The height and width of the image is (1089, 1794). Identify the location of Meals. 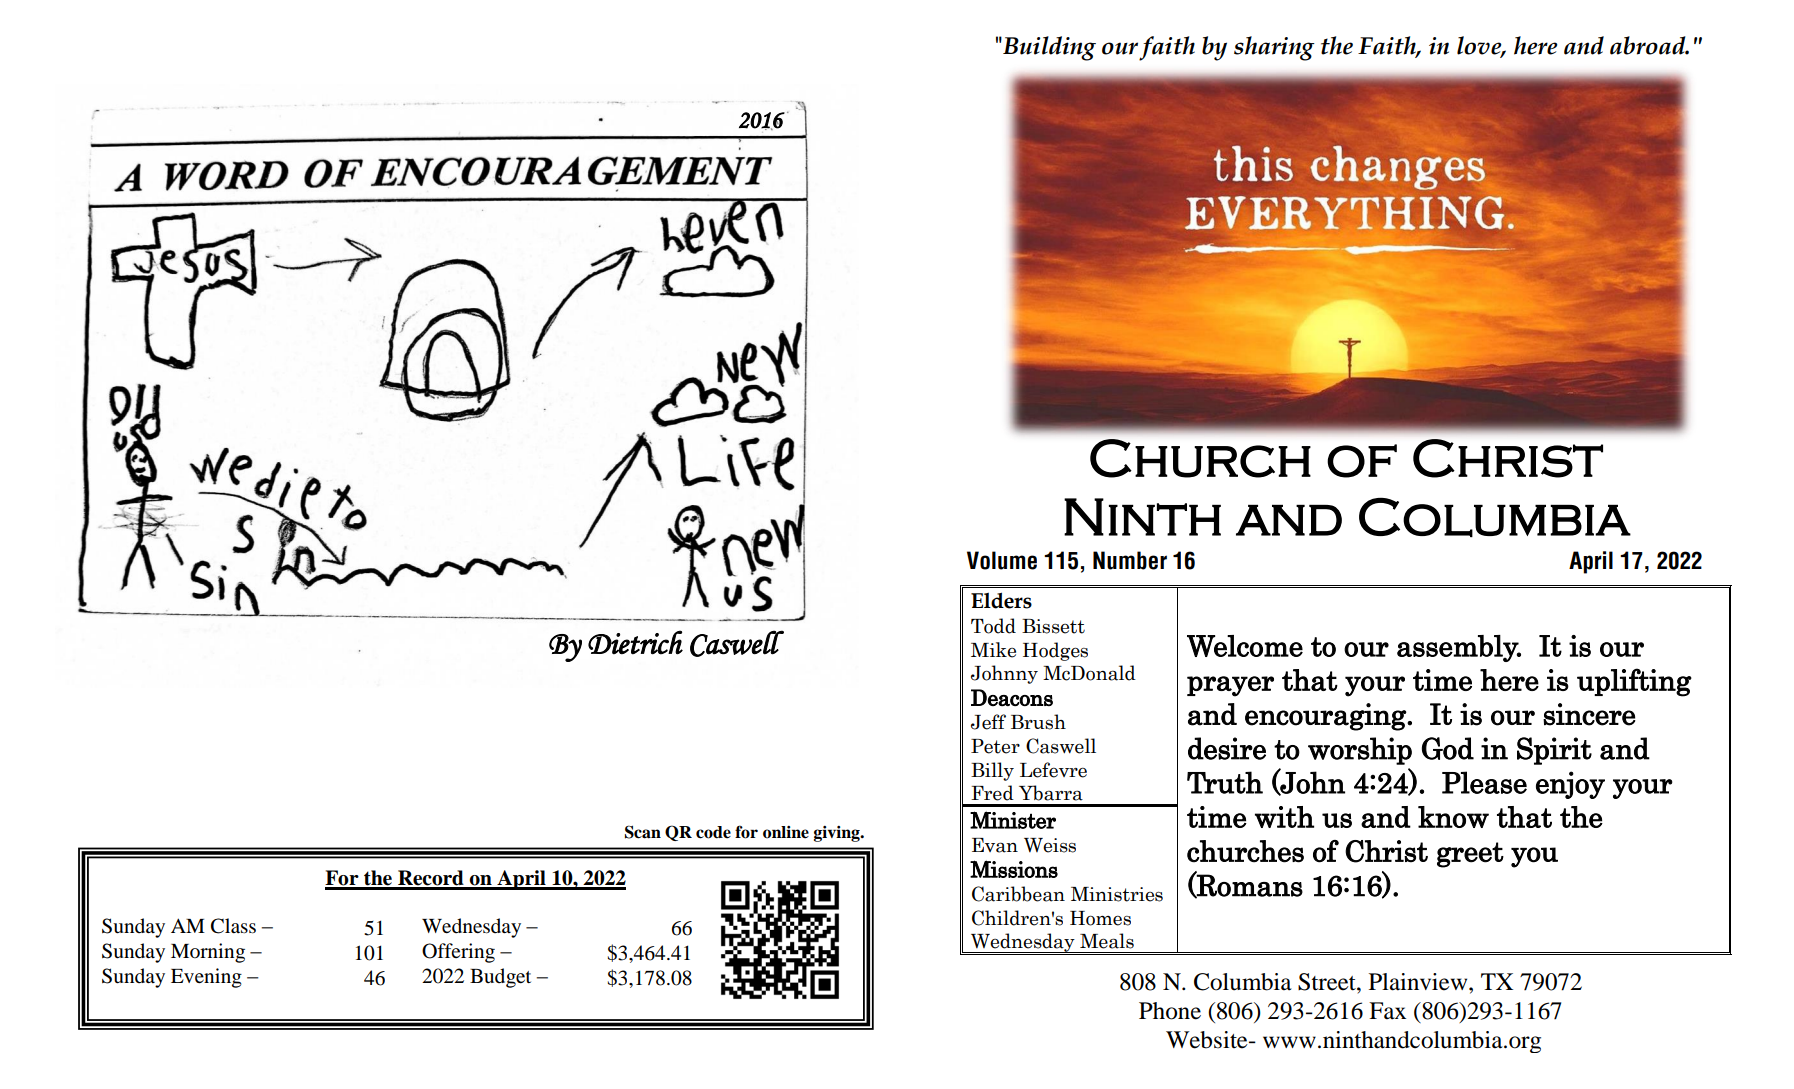
(1107, 941).
